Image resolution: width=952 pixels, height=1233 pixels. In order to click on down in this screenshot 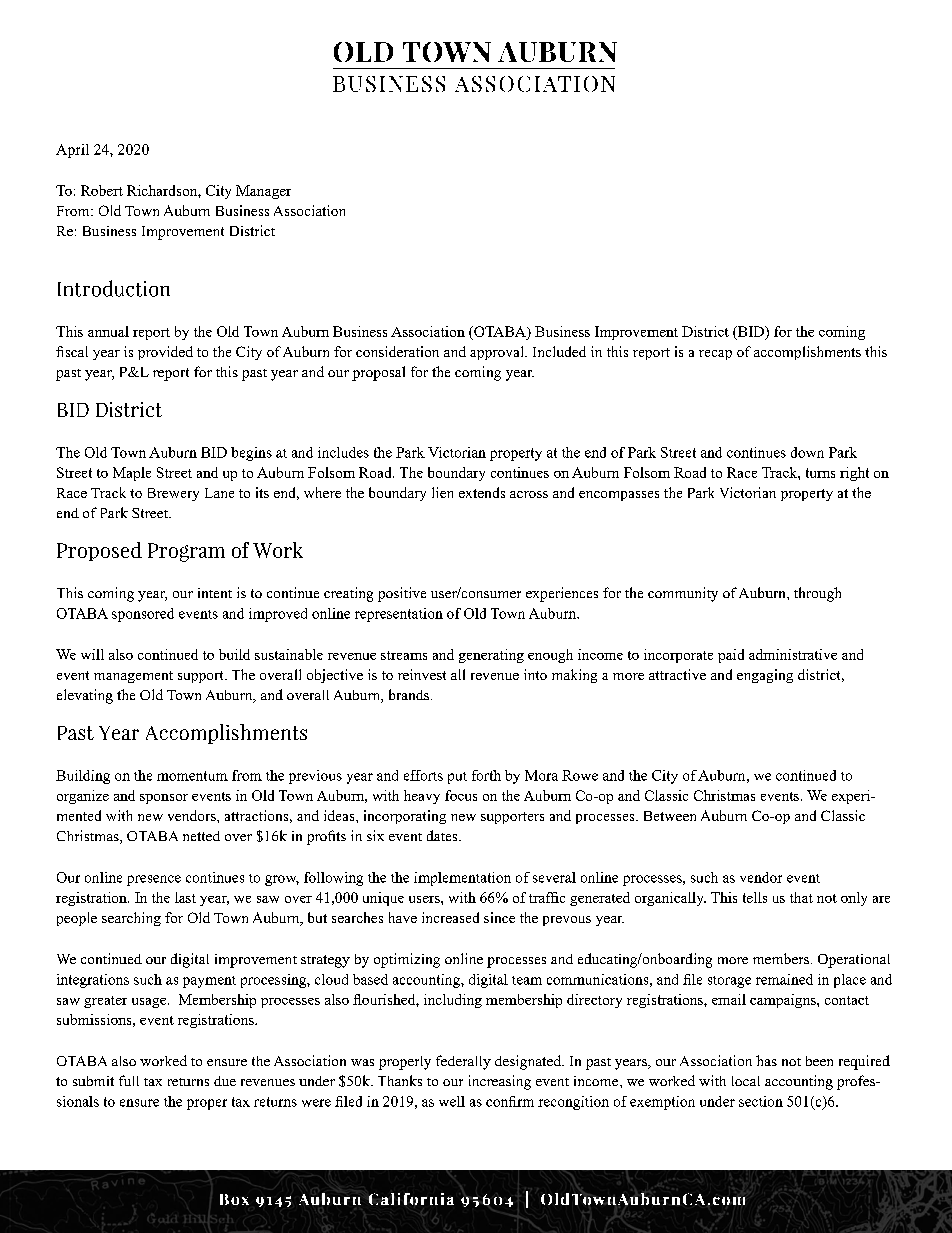, I will do `click(807, 452)`.
